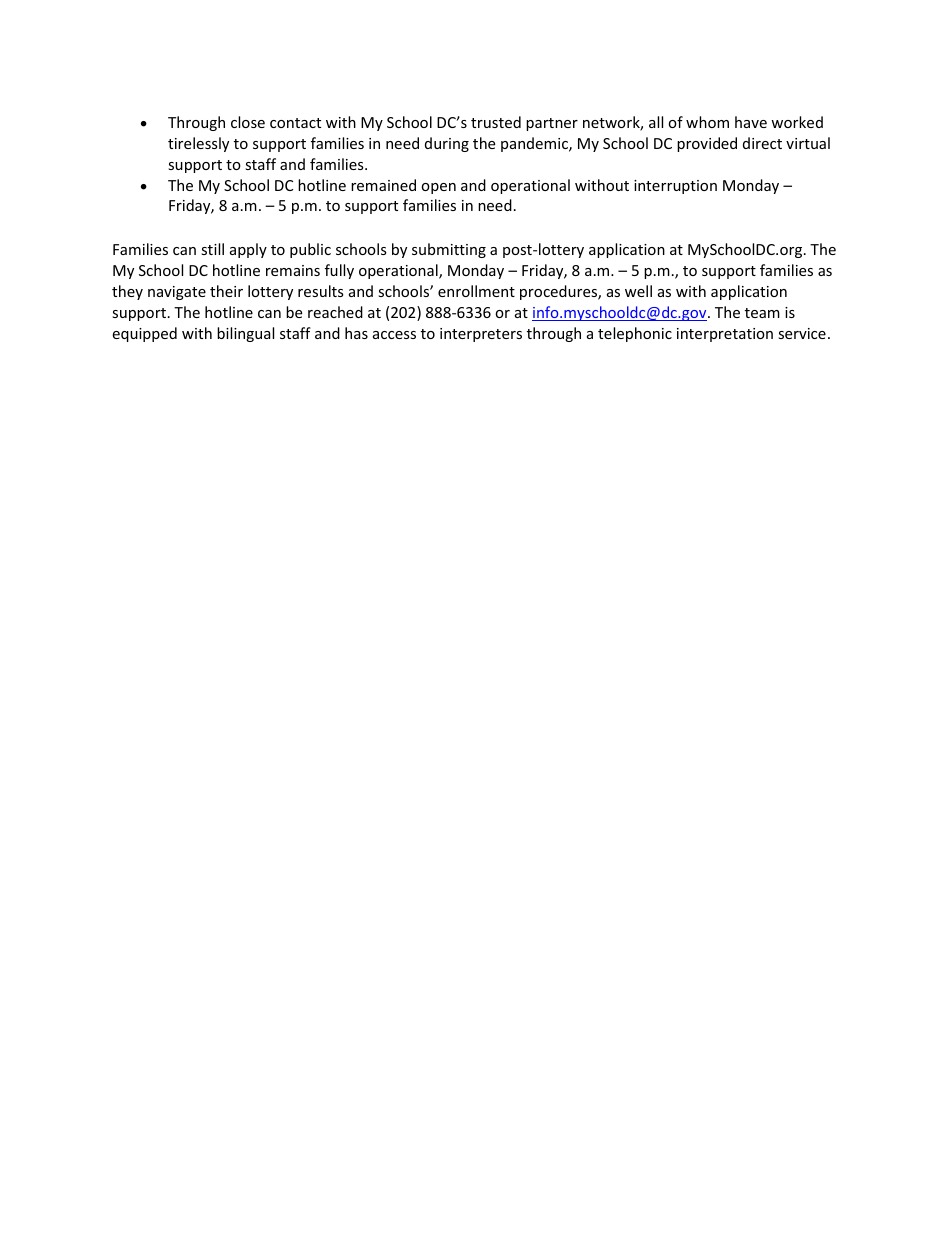 The image size is (952, 1233). What do you see at coordinates (438, 188) in the screenshot?
I see `open` at bounding box center [438, 188].
